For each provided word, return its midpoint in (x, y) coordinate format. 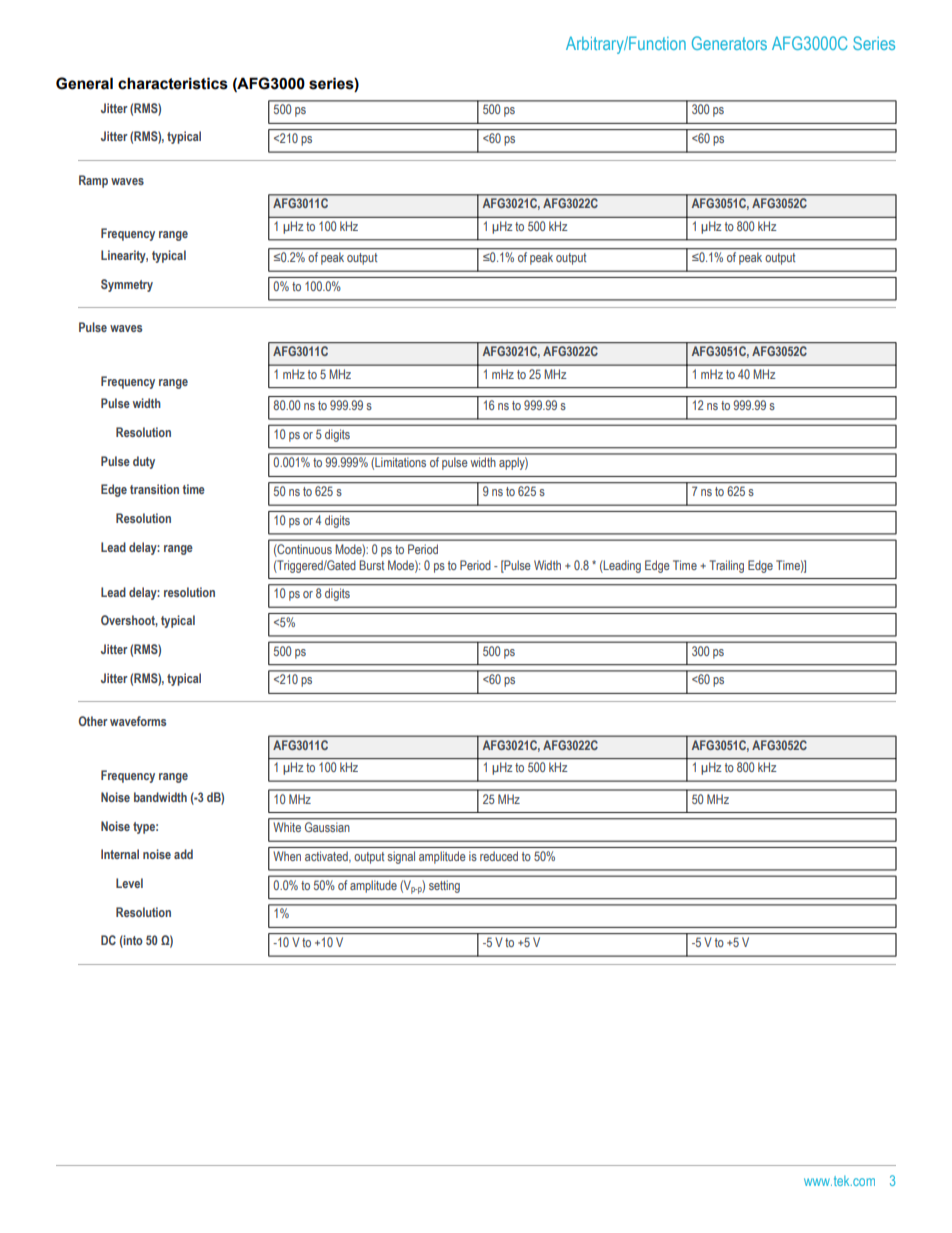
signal (401, 857)
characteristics (173, 83)
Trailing (727, 566)
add (183, 854)
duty (144, 462)
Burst (371, 565)
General (84, 83)
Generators (729, 43)
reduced (499, 856)
